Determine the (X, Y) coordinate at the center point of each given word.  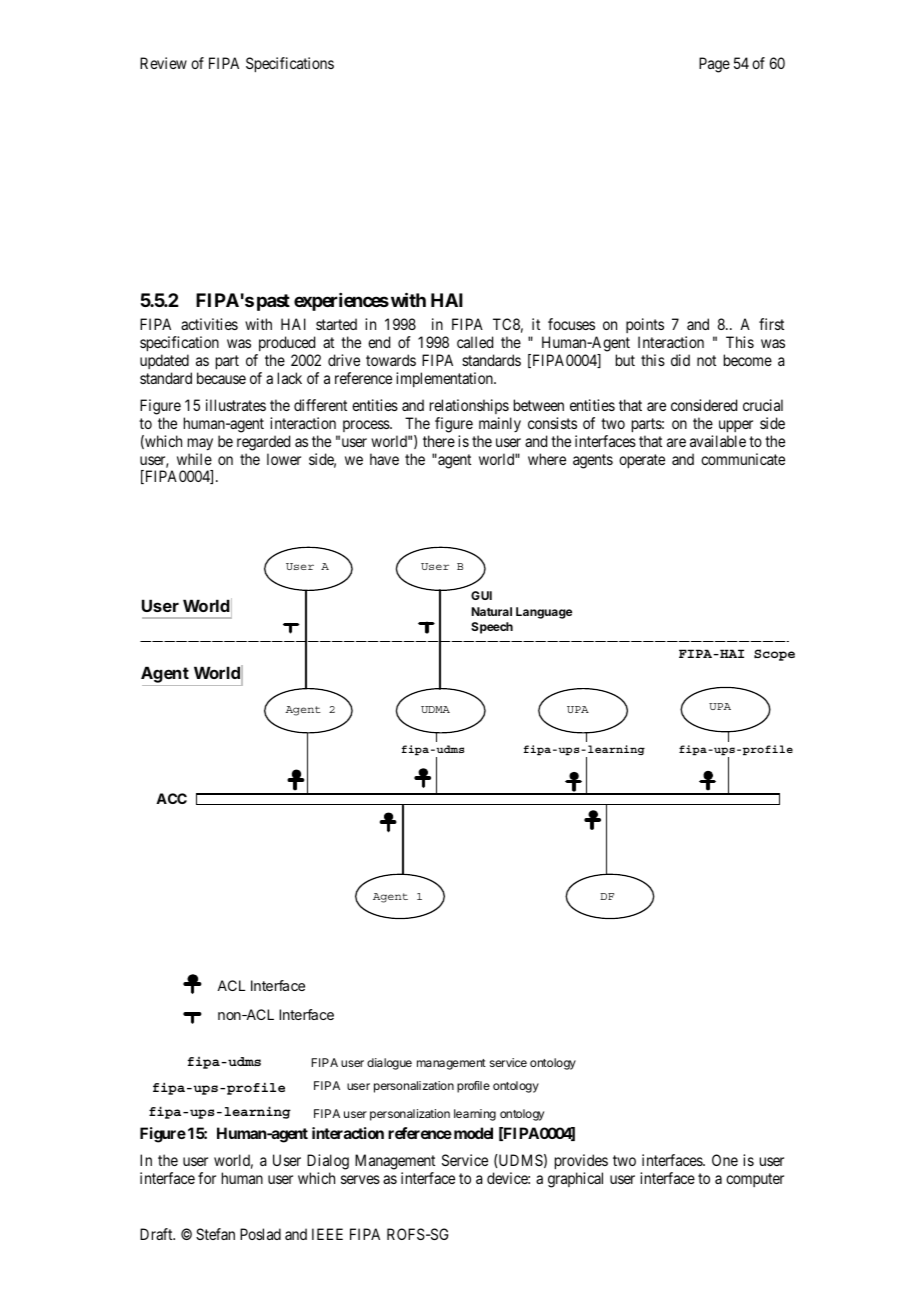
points (645, 327)
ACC (171, 798)
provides (581, 1163)
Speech (492, 628)
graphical (575, 1180)
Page (714, 65)
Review (163, 63)
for (207, 1178)
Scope (774, 655)
